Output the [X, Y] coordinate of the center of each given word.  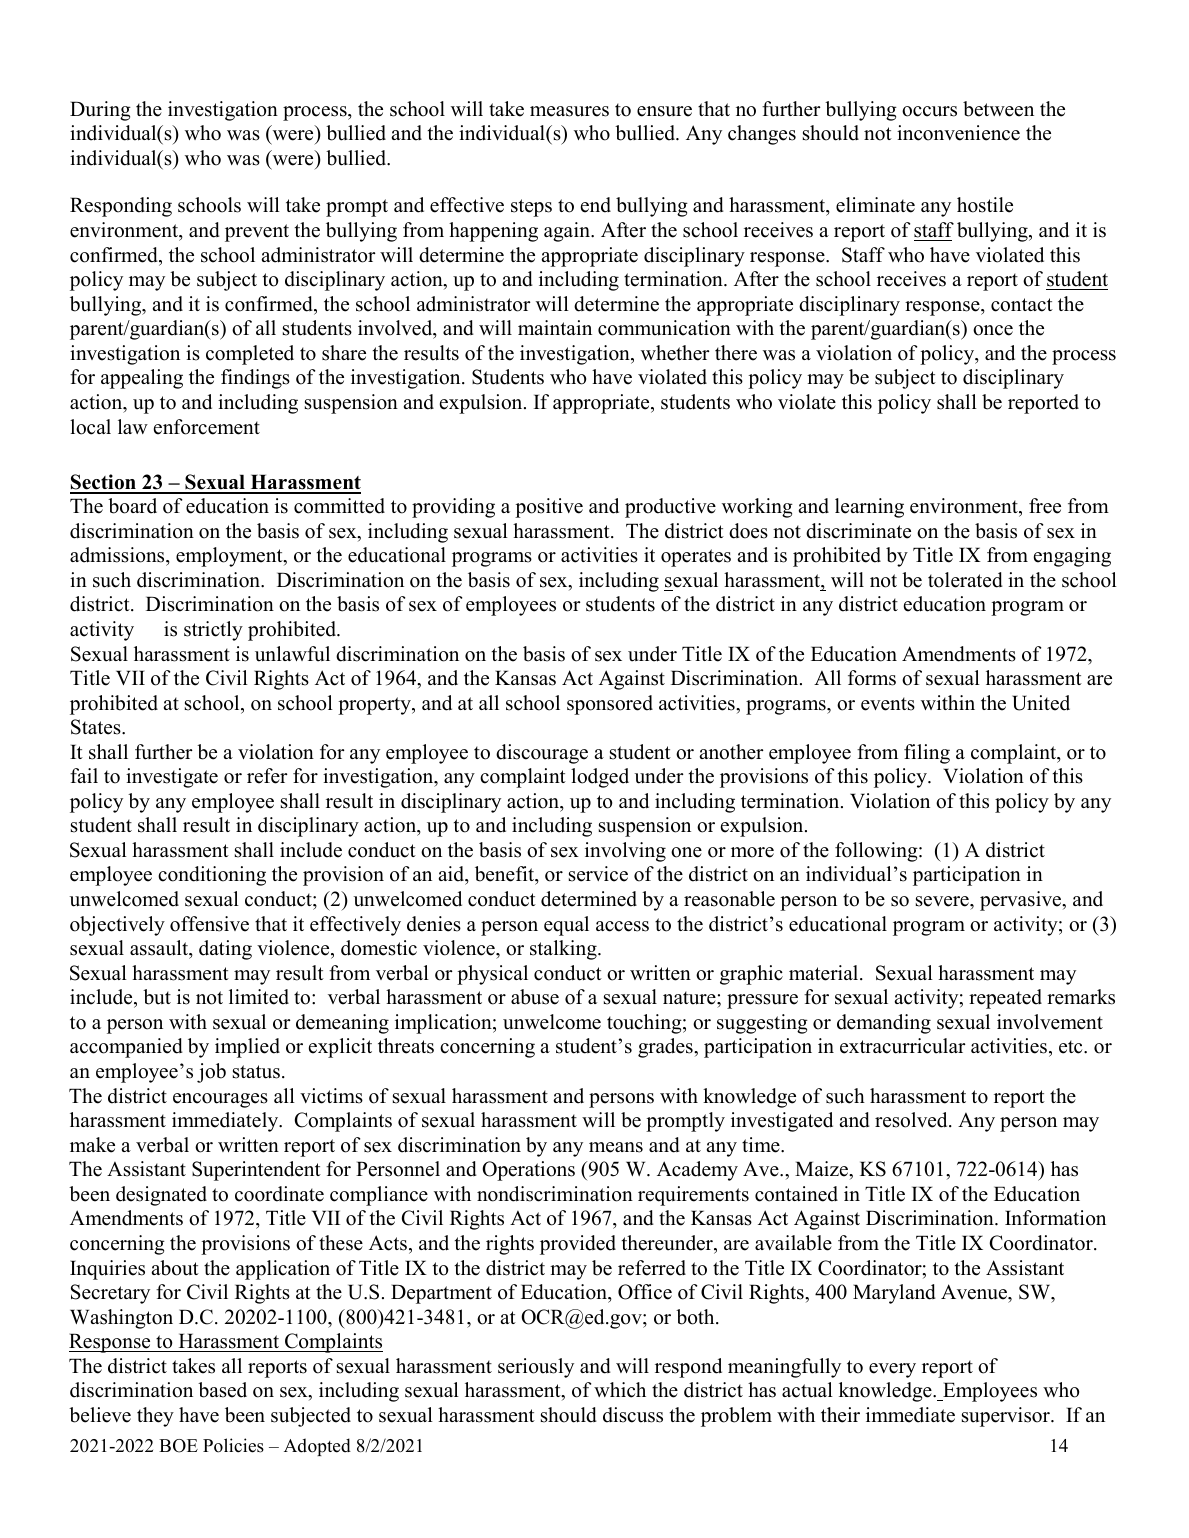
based [222, 1390]
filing [927, 754]
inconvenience [958, 133]
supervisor [1007, 1417]
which [620, 1390]
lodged [600, 778]
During [100, 111]
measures [569, 111]
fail [84, 775]
